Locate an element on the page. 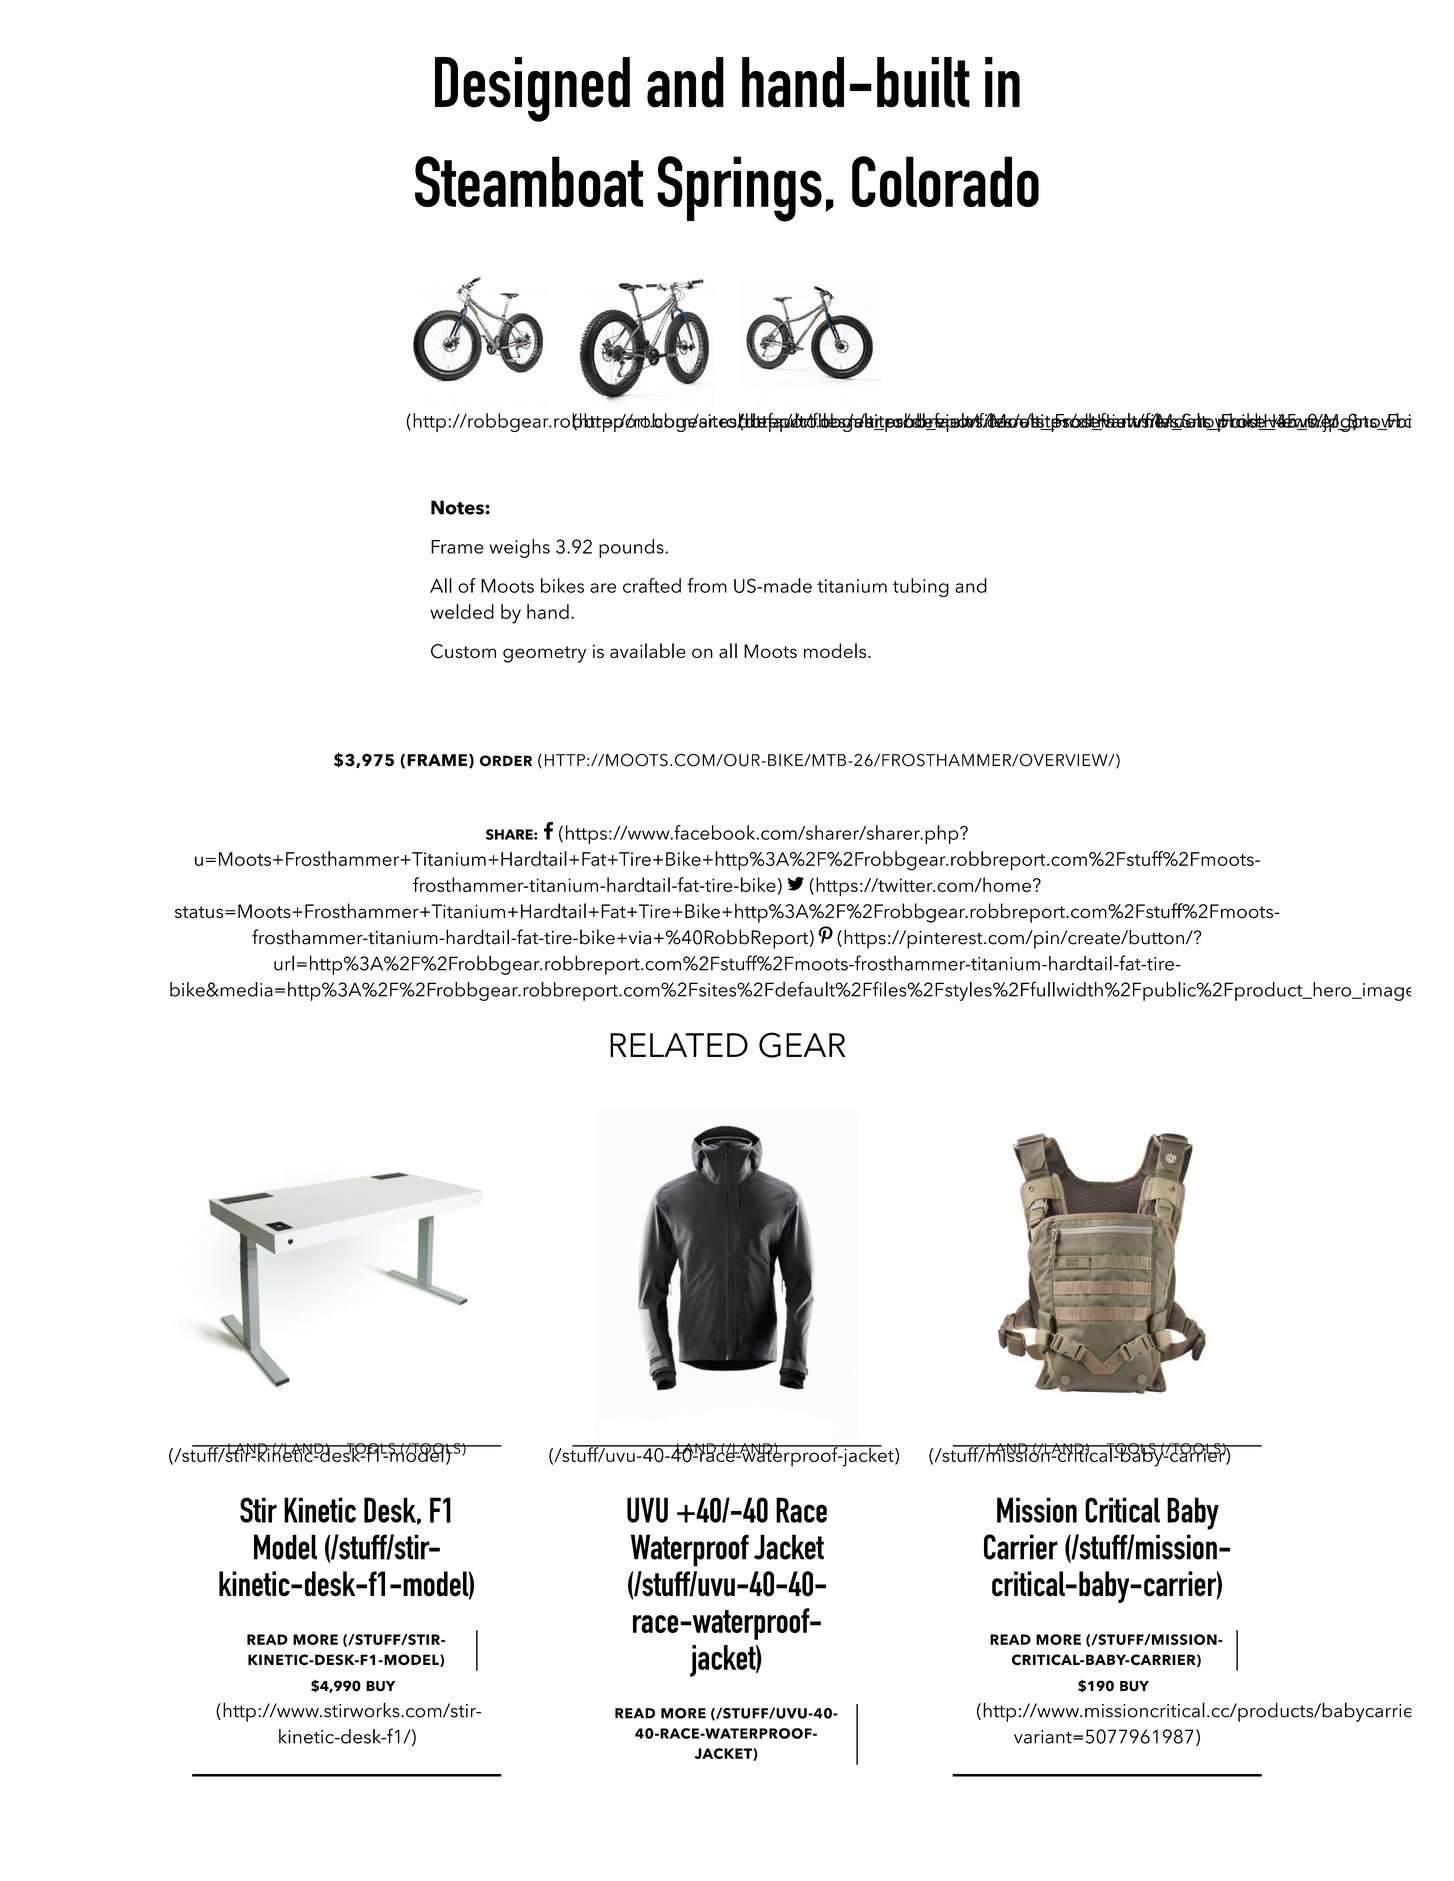  crafted is located at coordinates (652, 585).
